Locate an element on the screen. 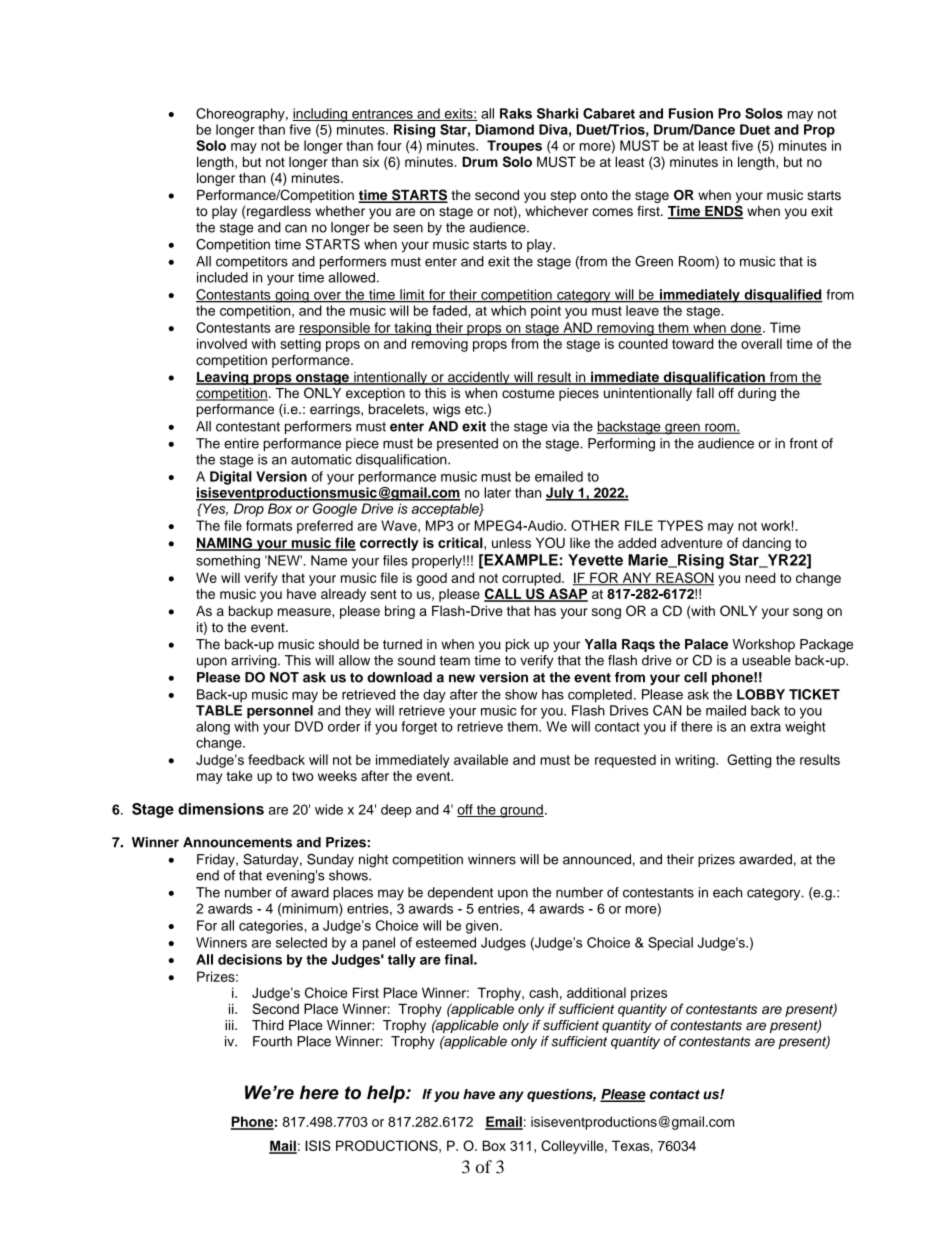  including is located at coordinates (321, 115).
